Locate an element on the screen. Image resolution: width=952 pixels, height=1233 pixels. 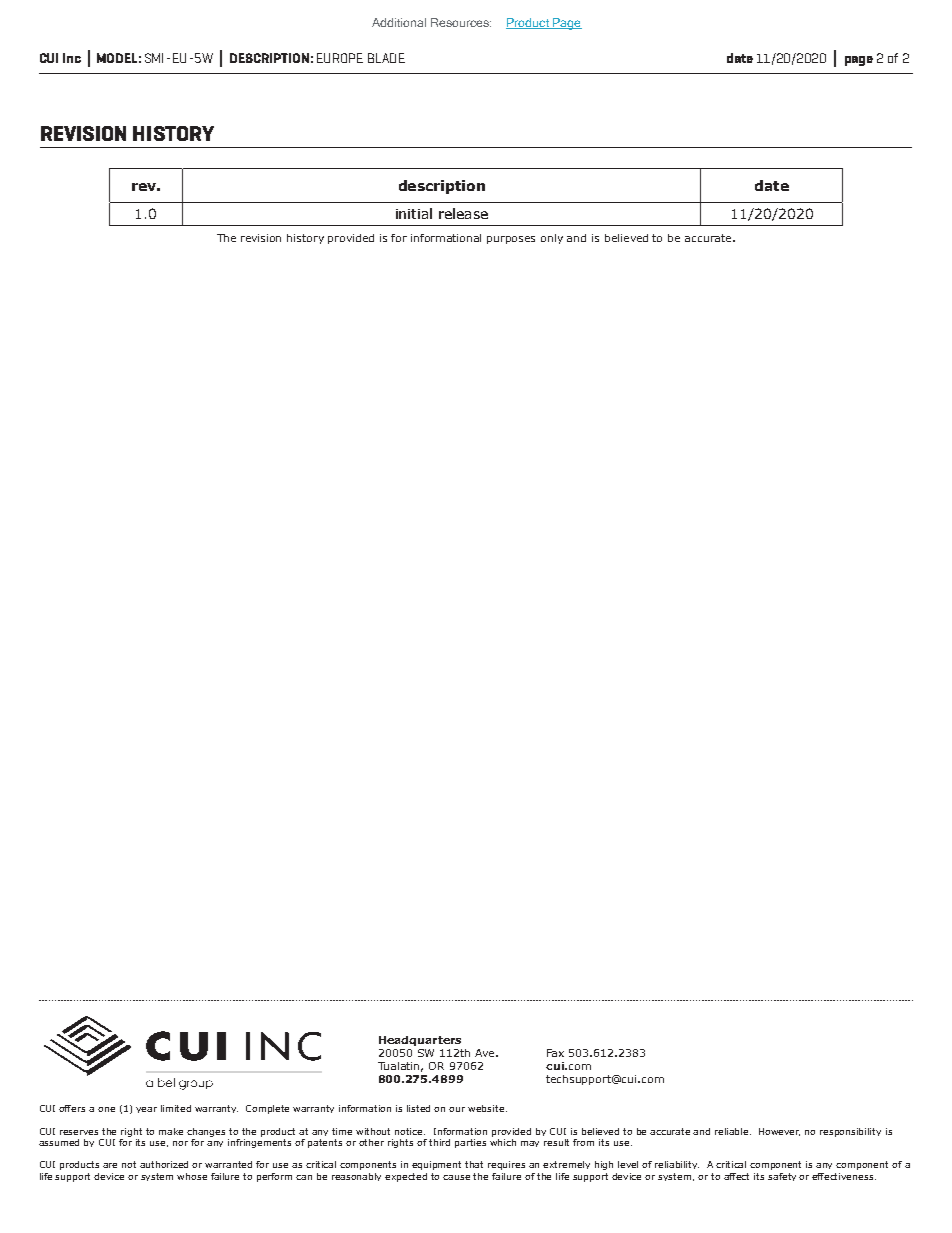
Fax is located at coordinates (555, 1053).
